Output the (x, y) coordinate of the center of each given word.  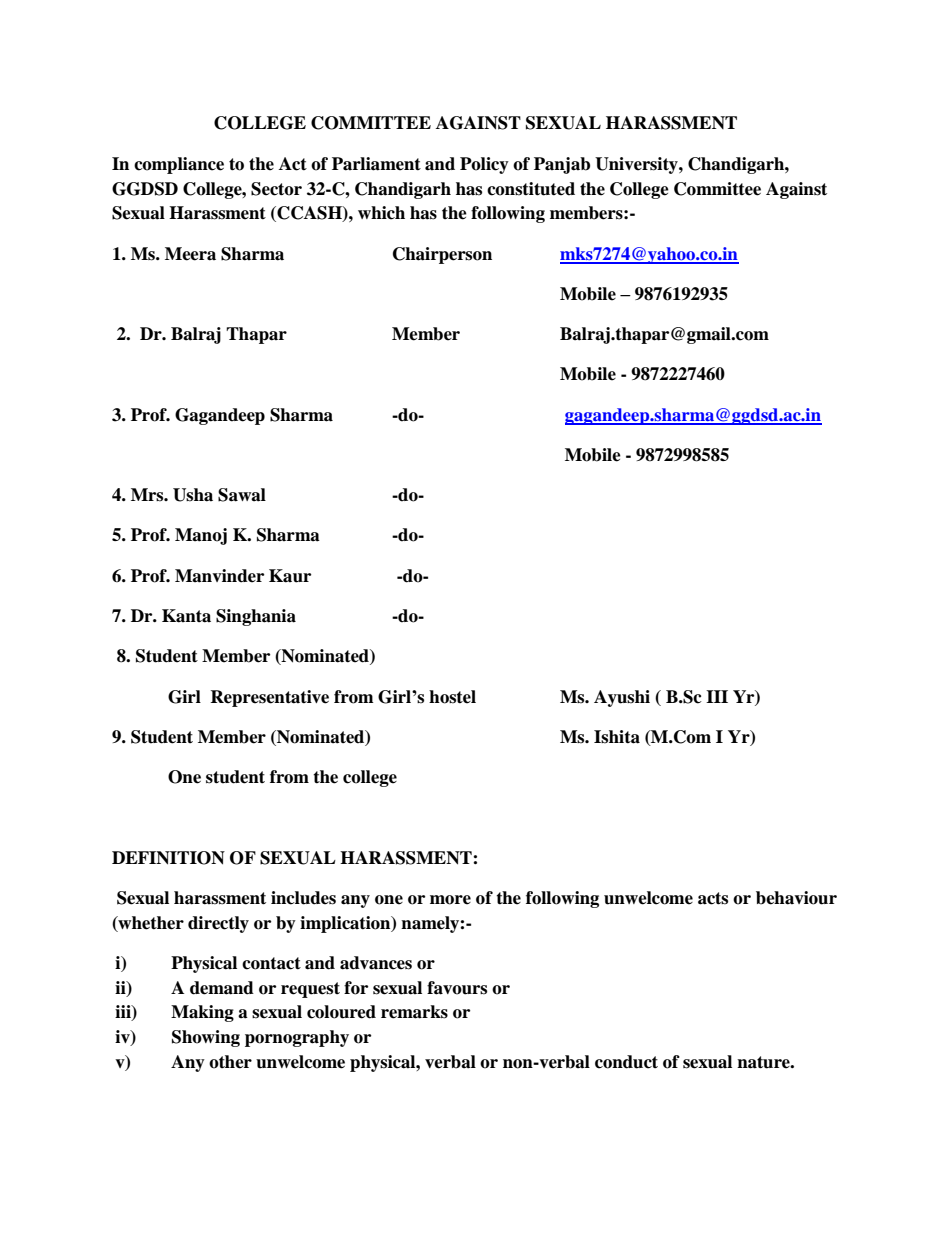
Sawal (242, 495)
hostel (452, 697)
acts (713, 898)
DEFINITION (168, 858)
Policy (484, 165)
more (450, 900)
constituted (531, 189)
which (381, 213)
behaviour (796, 898)
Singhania (256, 617)
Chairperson (442, 255)
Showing (206, 1038)
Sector (276, 189)
